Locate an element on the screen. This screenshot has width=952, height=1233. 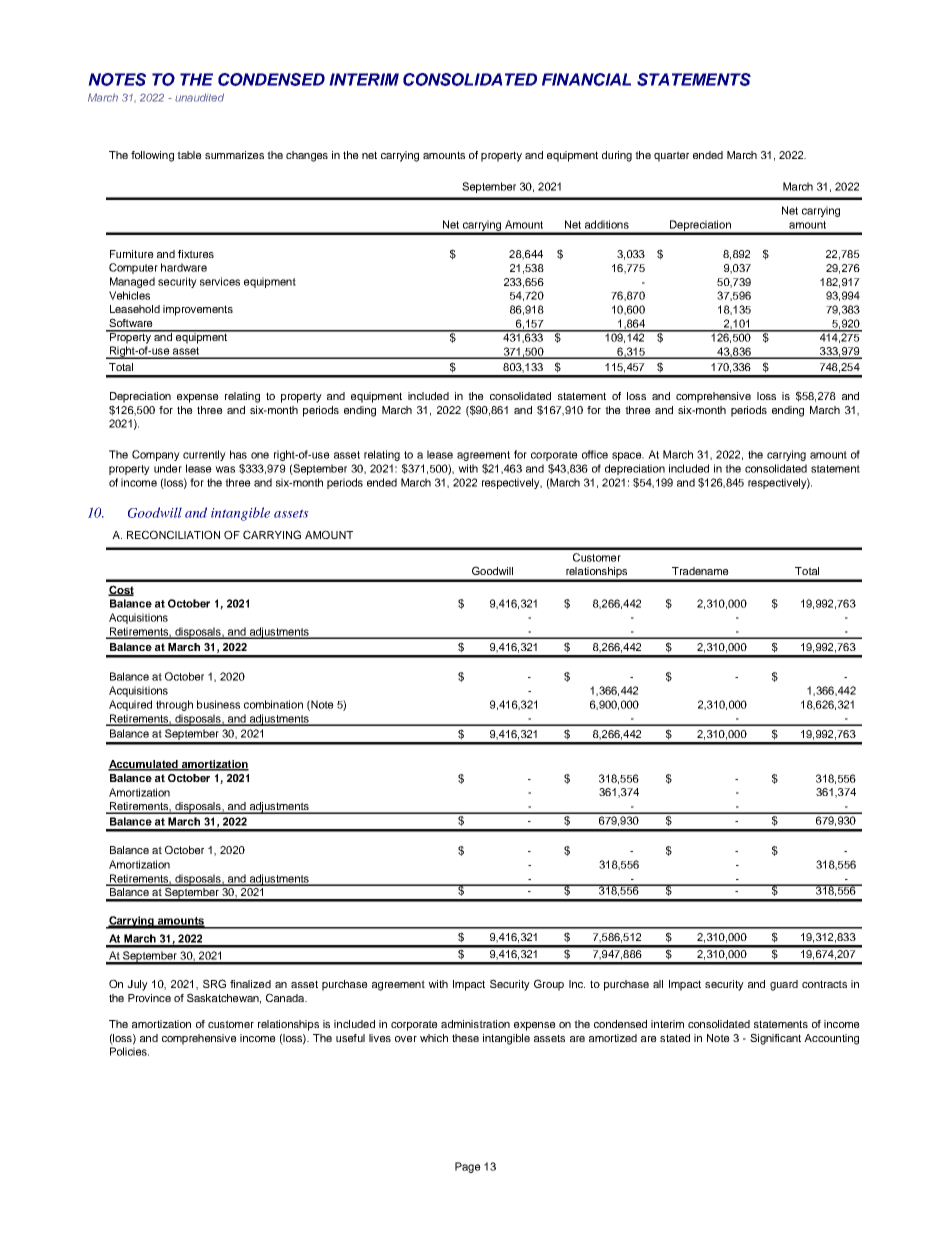
Significant is located at coordinates (775, 1039).
